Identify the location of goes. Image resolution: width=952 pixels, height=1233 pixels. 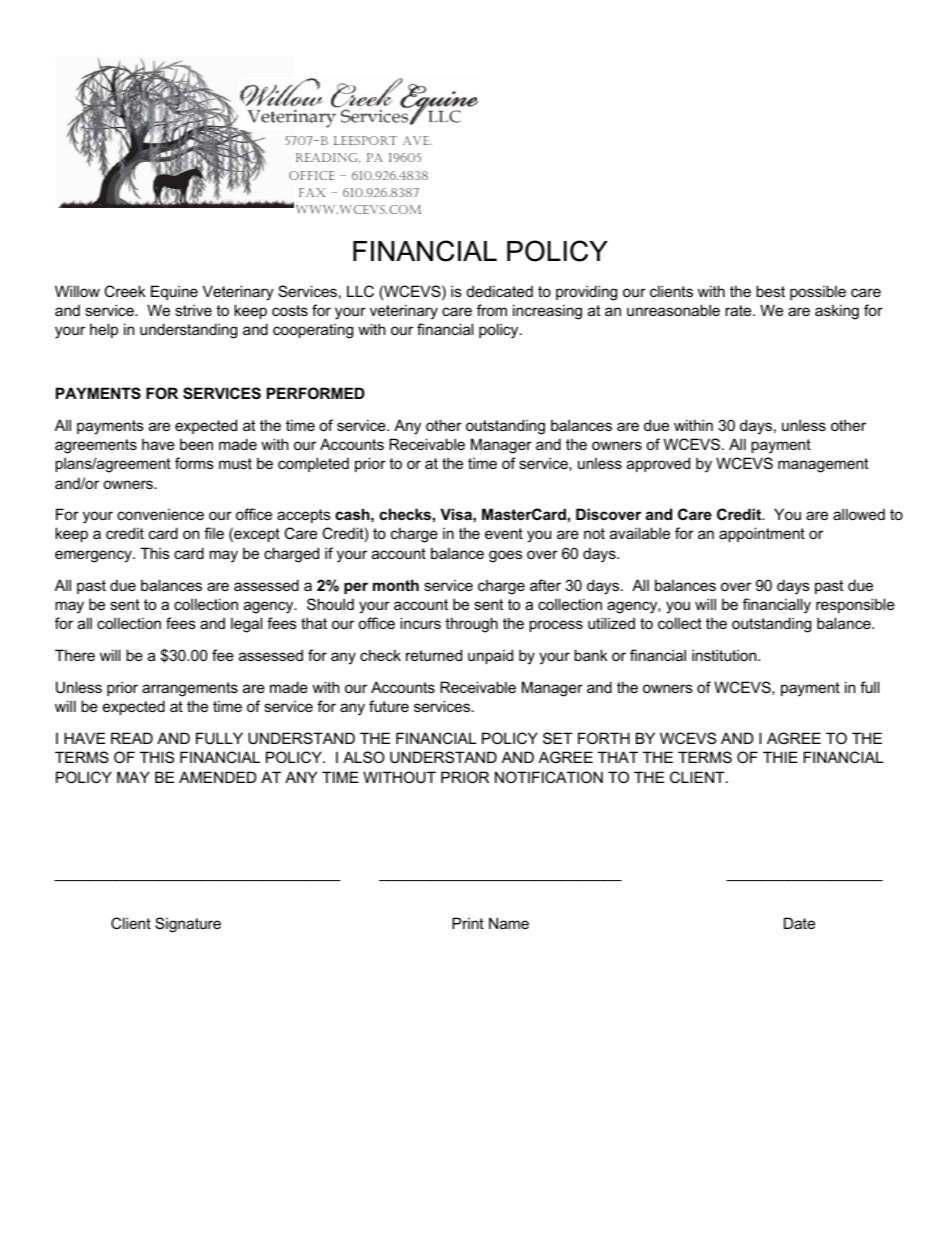
(505, 556).
